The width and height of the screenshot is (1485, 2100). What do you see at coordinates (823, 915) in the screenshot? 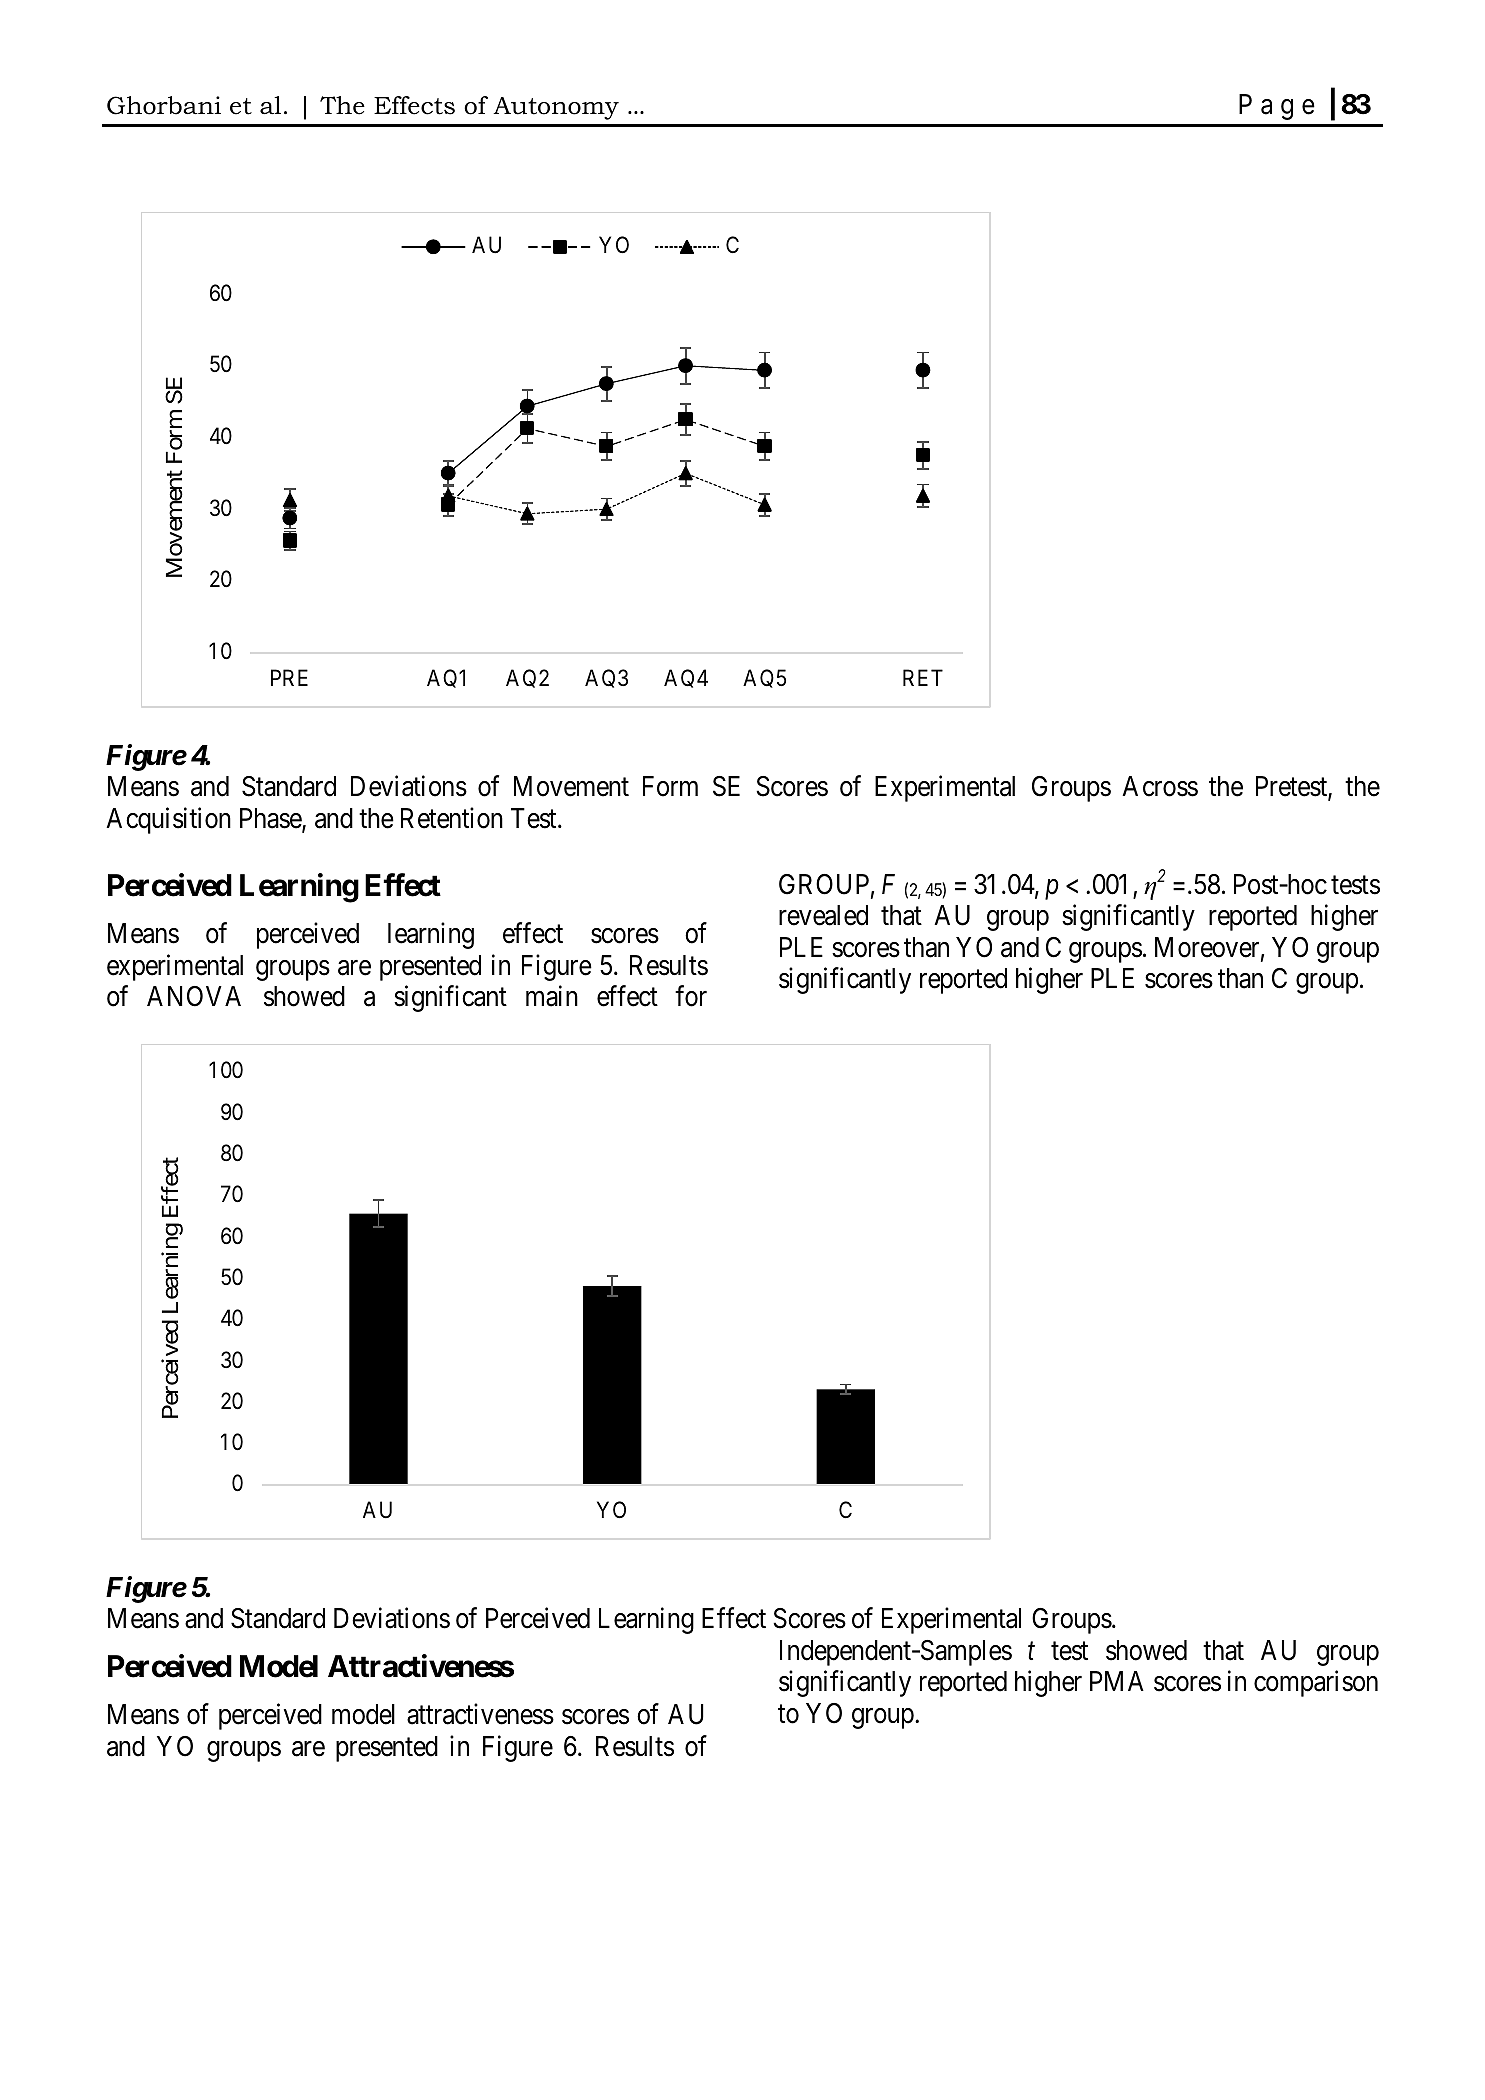
I see `revealed` at bounding box center [823, 915].
